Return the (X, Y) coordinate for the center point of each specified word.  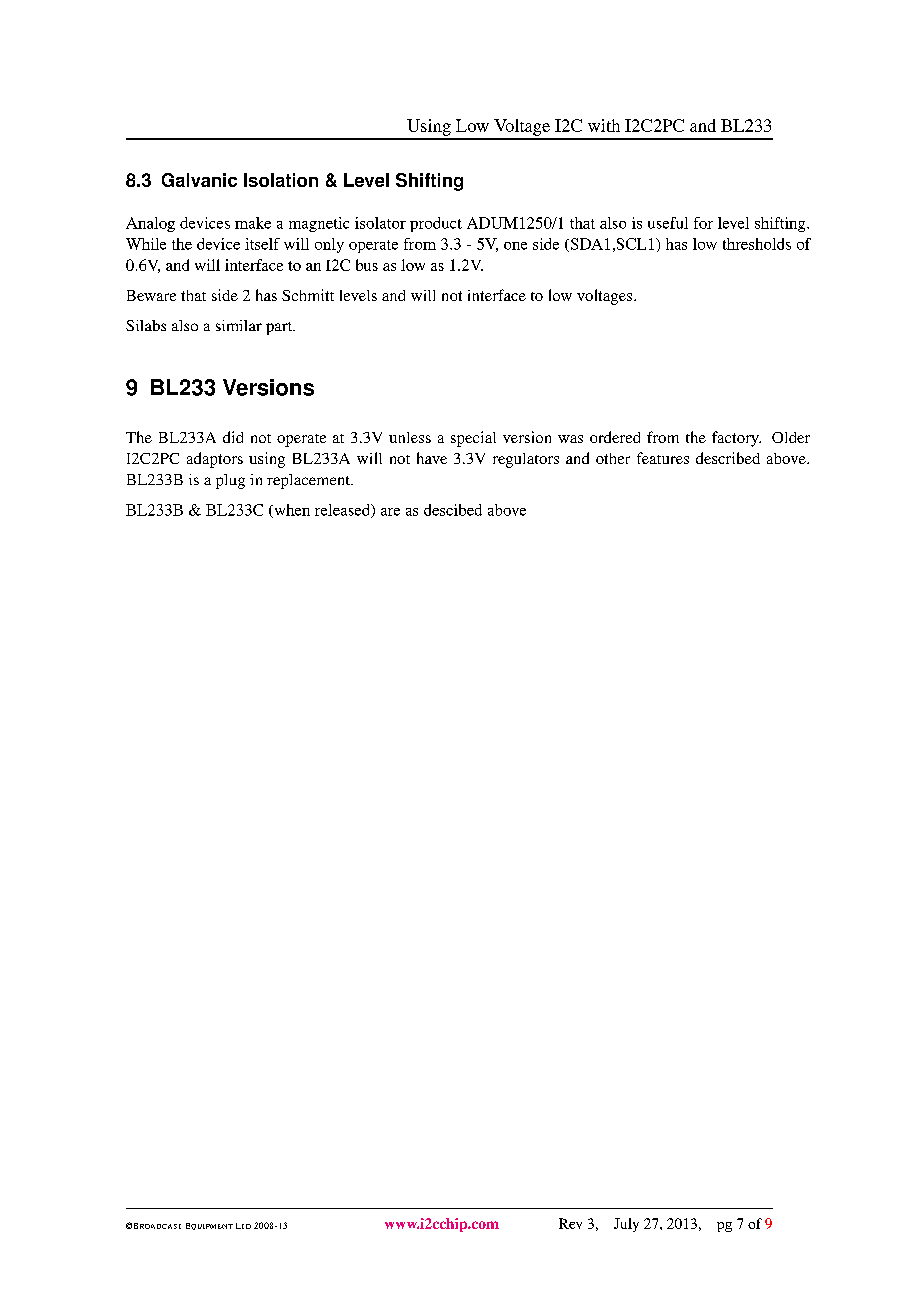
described (728, 458)
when (291, 511)
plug (230, 481)
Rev (570, 1223)
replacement (310, 481)
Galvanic (199, 180)
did (233, 437)
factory (736, 439)
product (436, 224)
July (626, 1225)
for (703, 223)
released (344, 511)
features (663, 458)
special (473, 439)
